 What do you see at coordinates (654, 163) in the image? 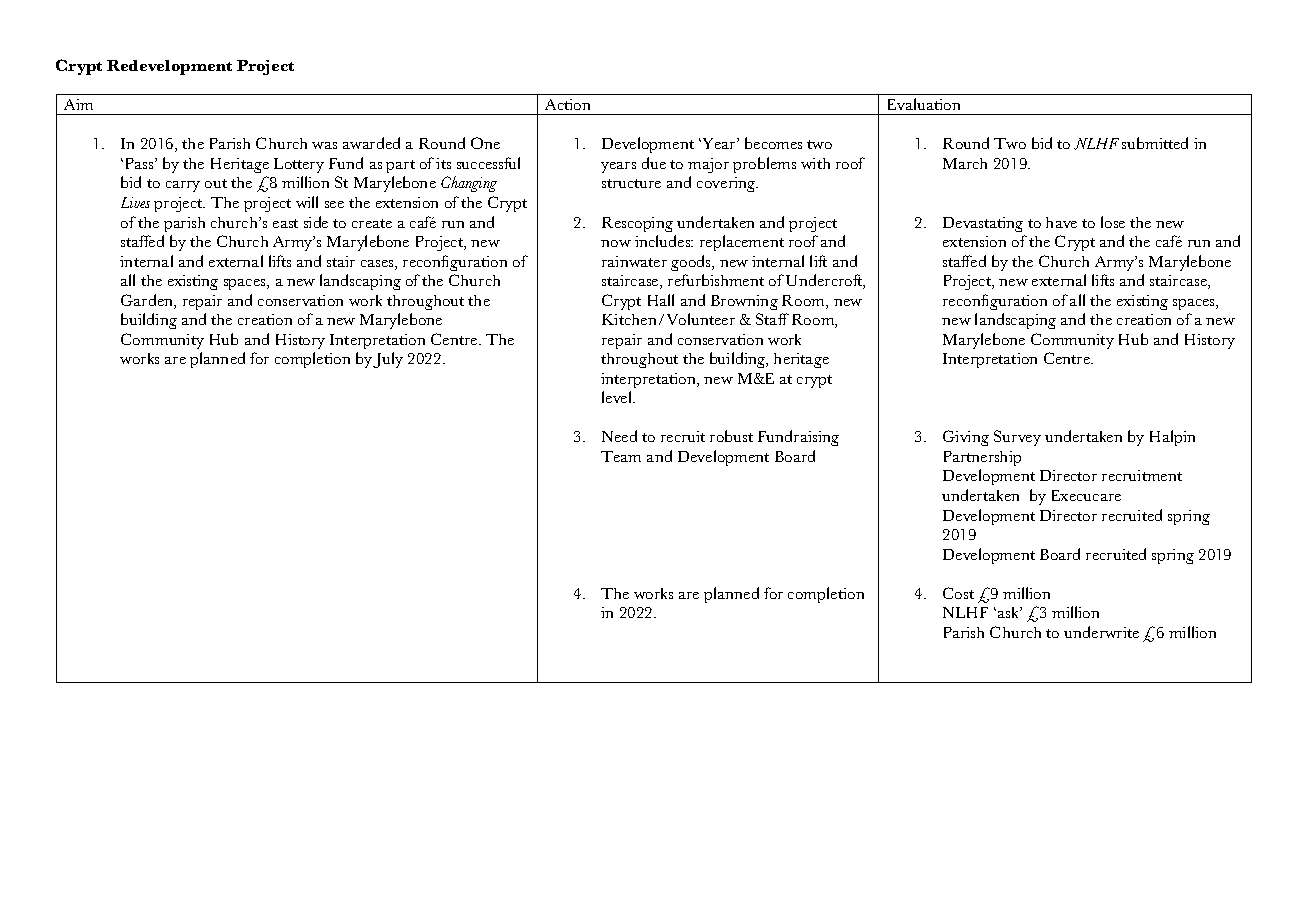
I see `due` at bounding box center [654, 163].
